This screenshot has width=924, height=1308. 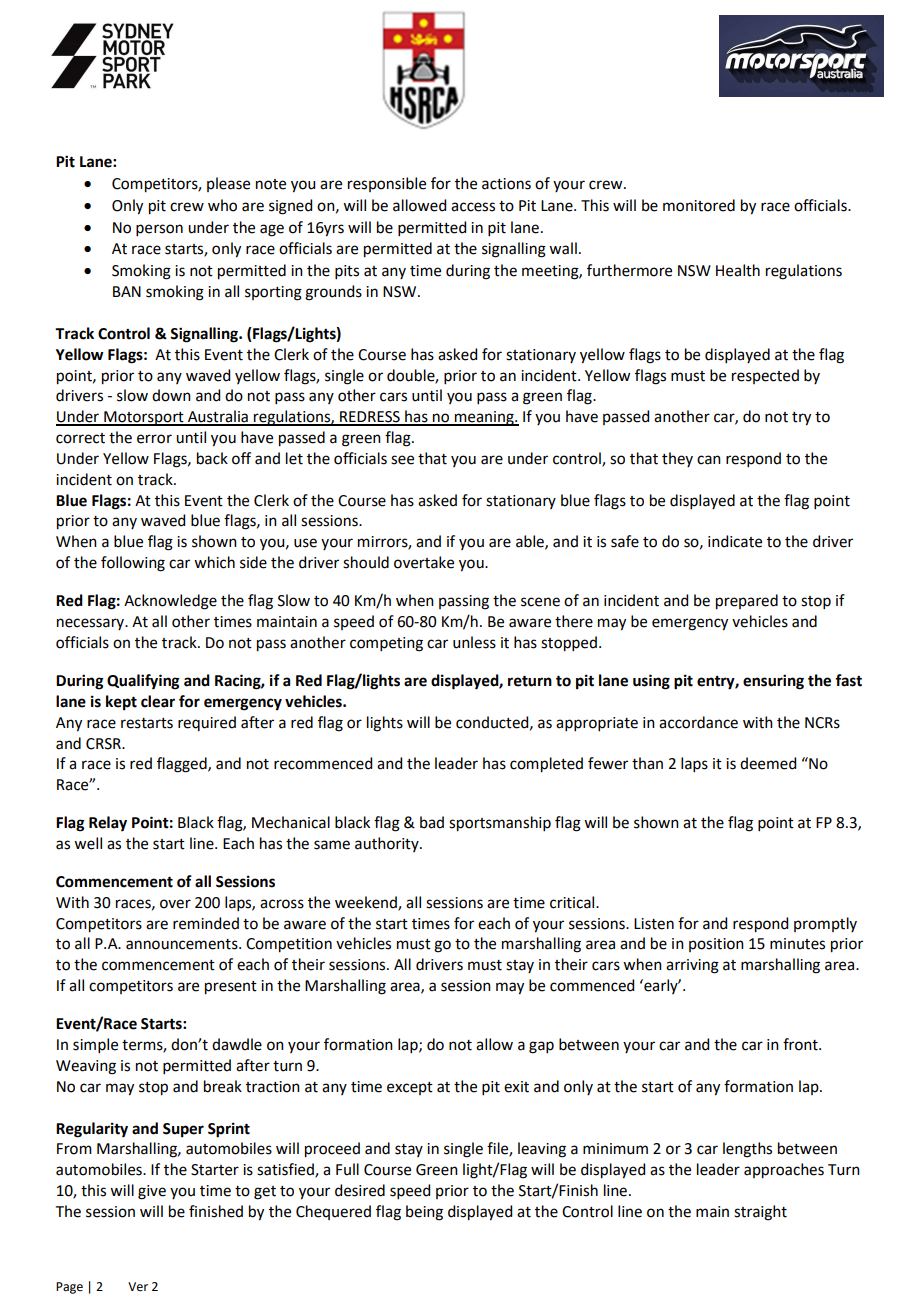 What do you see at coordinates (159, 230) in the screenshot?
I see `person` at bounding box center [159, 230].
